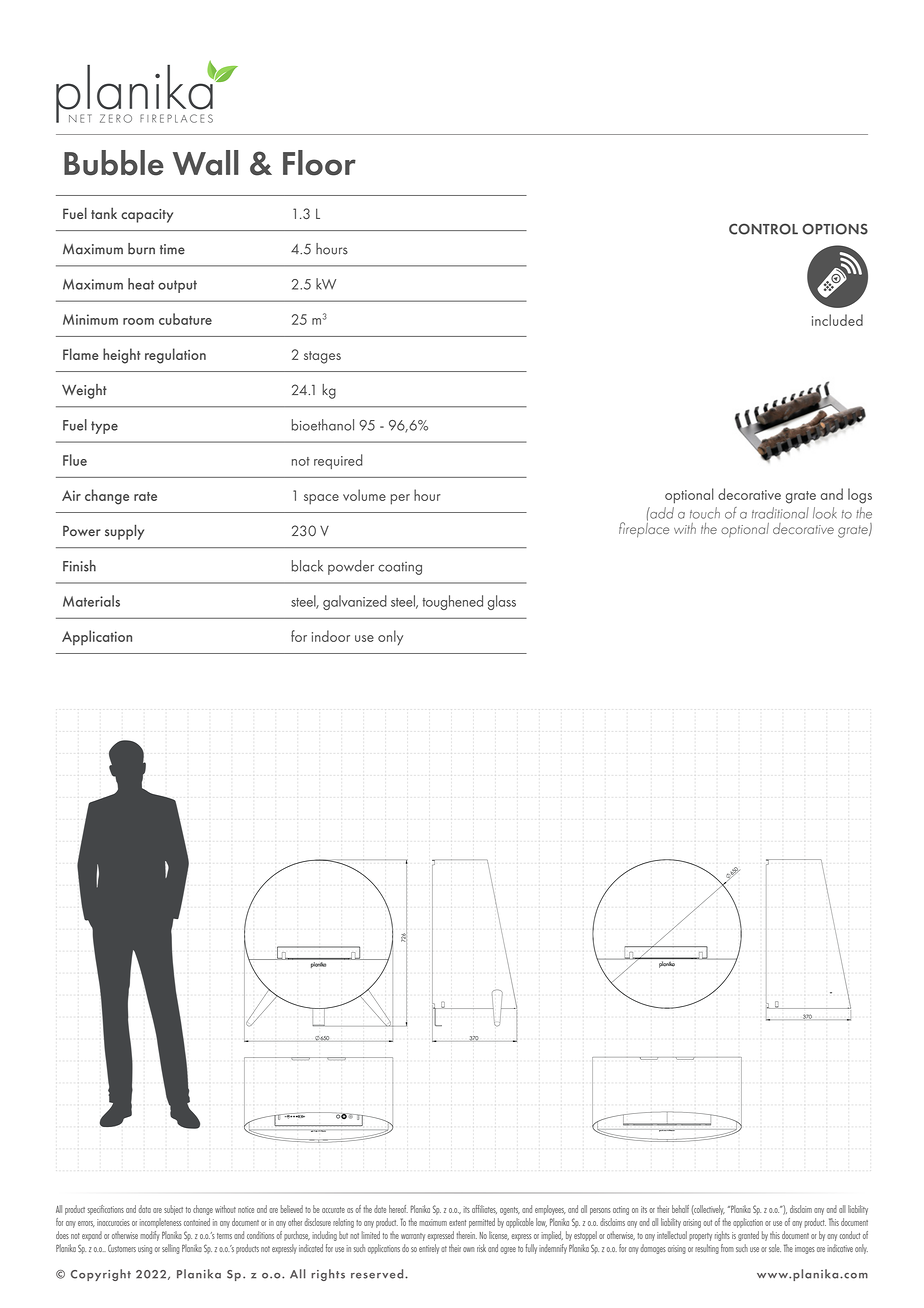  What do you see at coordinates (763, 229) in the page?
I see `CONTROL` at bounding box center [763, 229].
